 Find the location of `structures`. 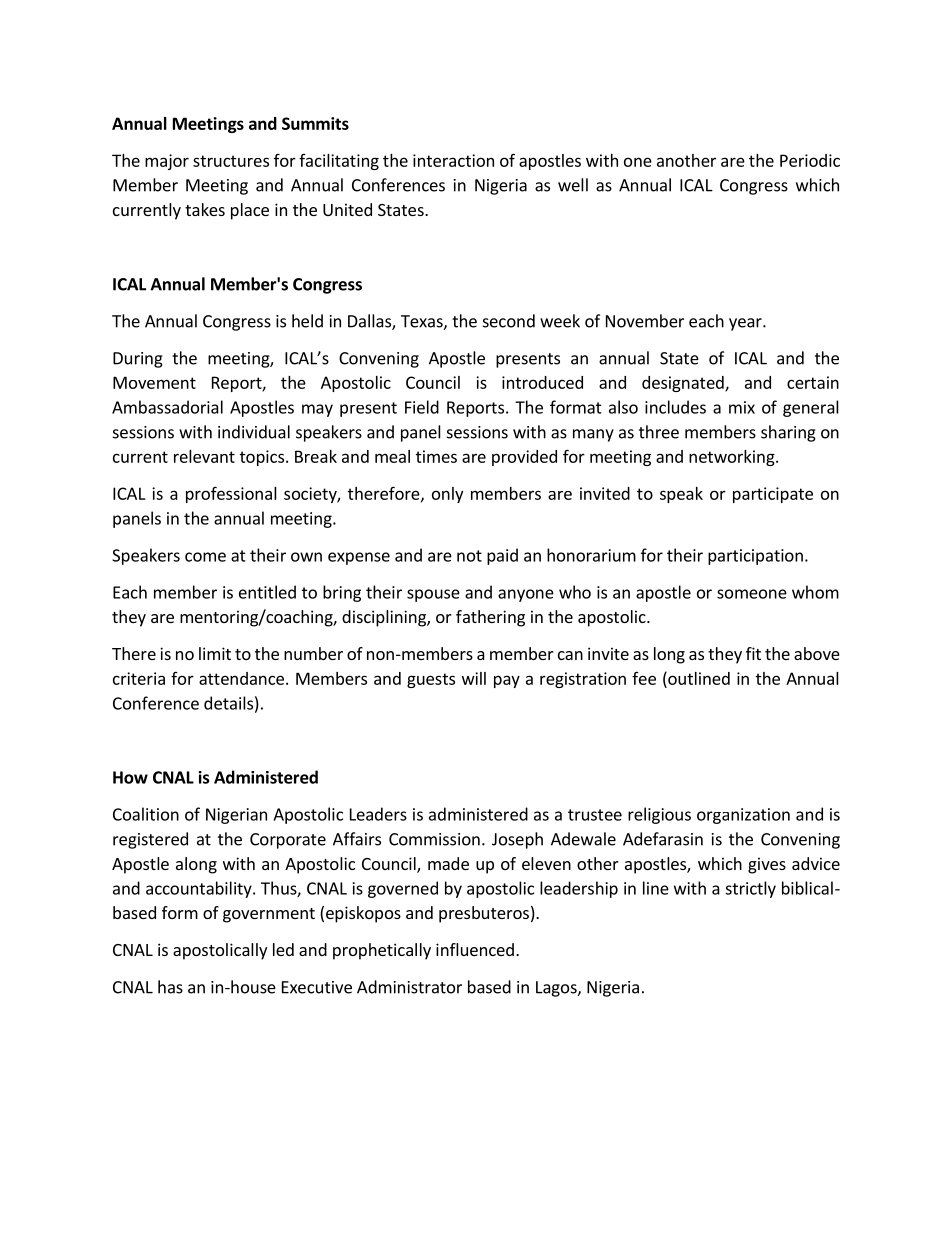

structures is located at coordinates (231, 161).
